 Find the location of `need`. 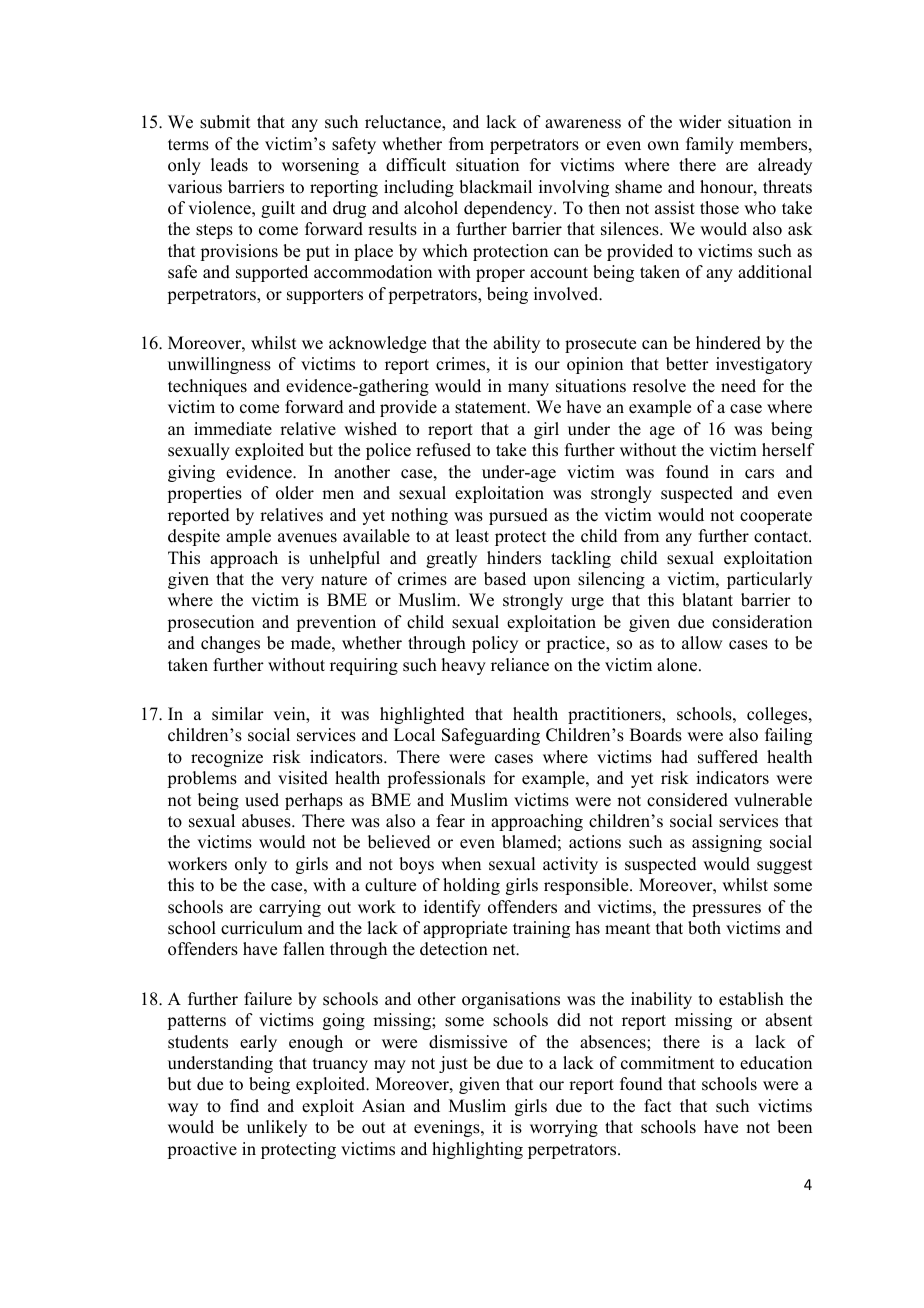

need is located at coordinates (738, 386).
